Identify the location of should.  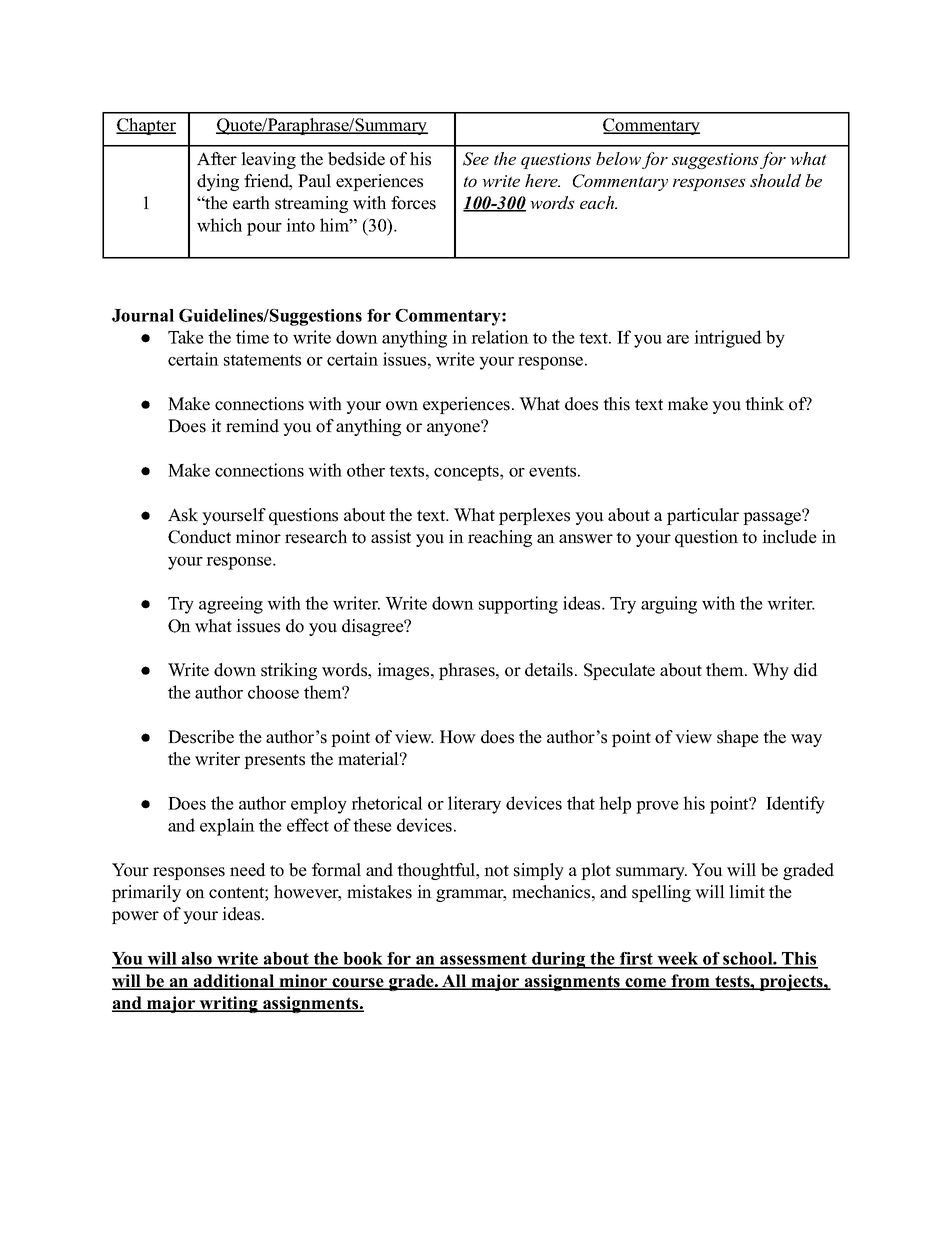
(775, 180).
